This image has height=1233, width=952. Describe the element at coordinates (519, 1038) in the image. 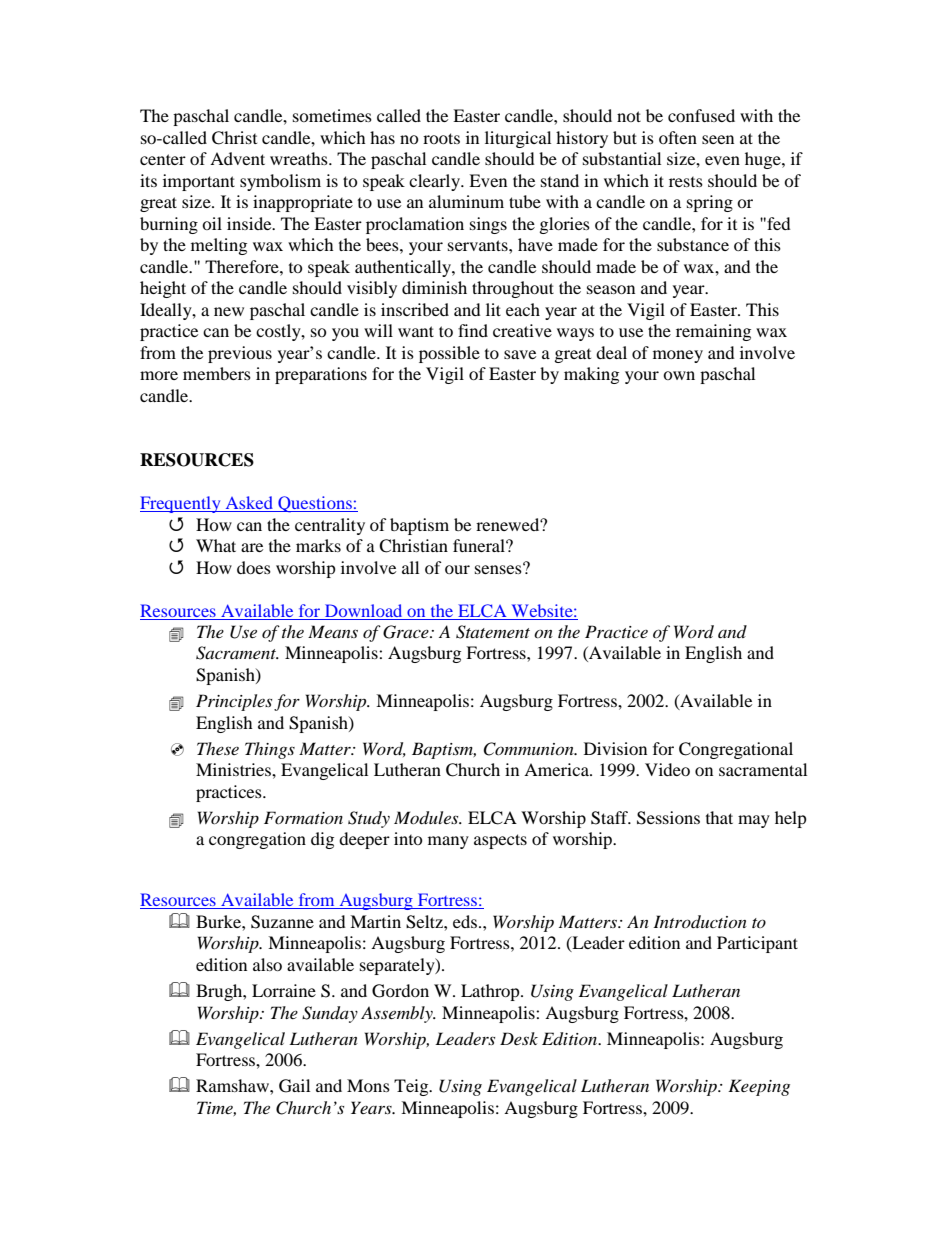

I see `Desk` at that location.
